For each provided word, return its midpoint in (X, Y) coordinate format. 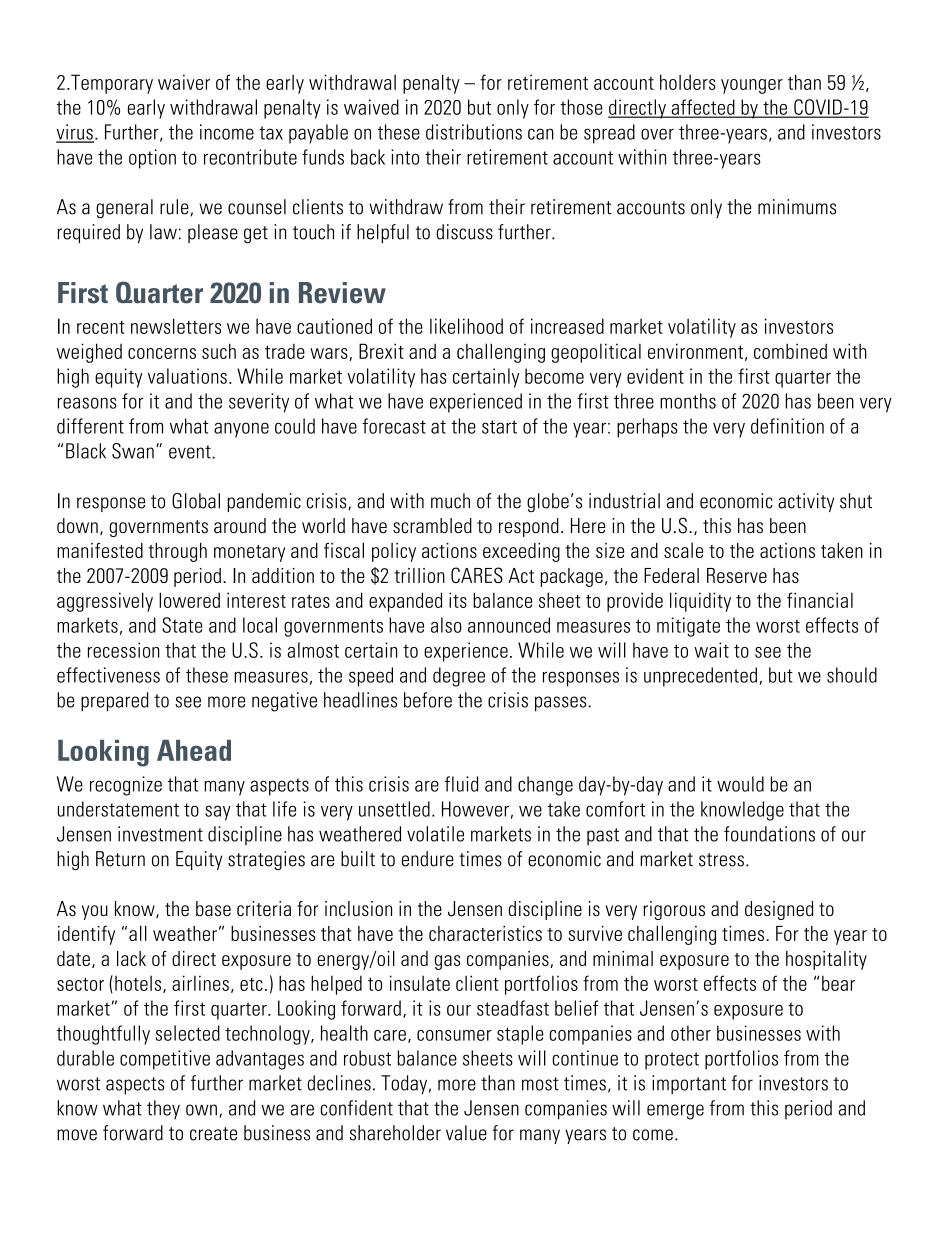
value (466, 1133)
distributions (474, 132)
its (458, 600)
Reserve (737, 575)
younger (752, 86)
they (163, 1109)
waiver (184, 82)
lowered (189, 600)
